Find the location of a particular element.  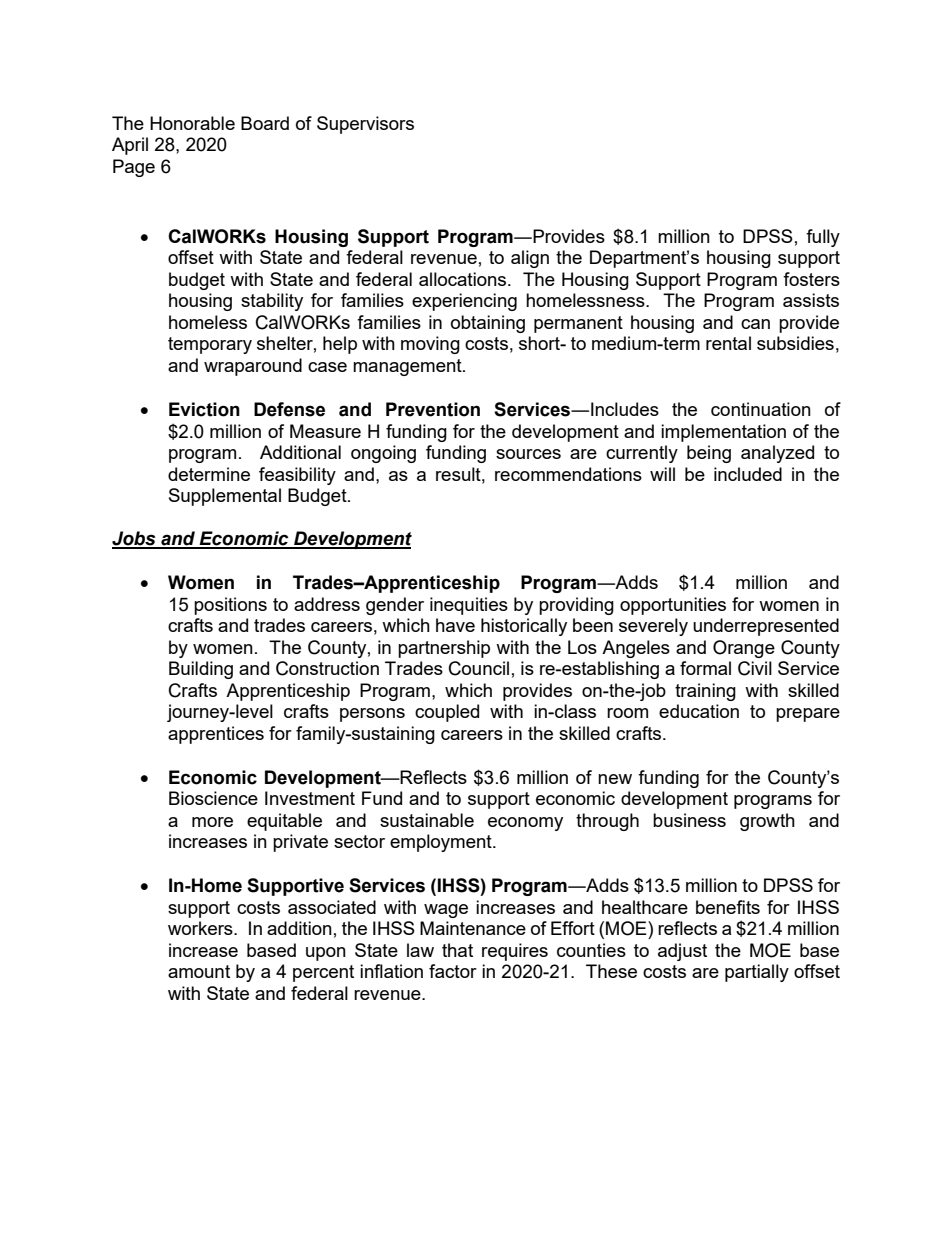

workers is located at coordinates (201, 928).
